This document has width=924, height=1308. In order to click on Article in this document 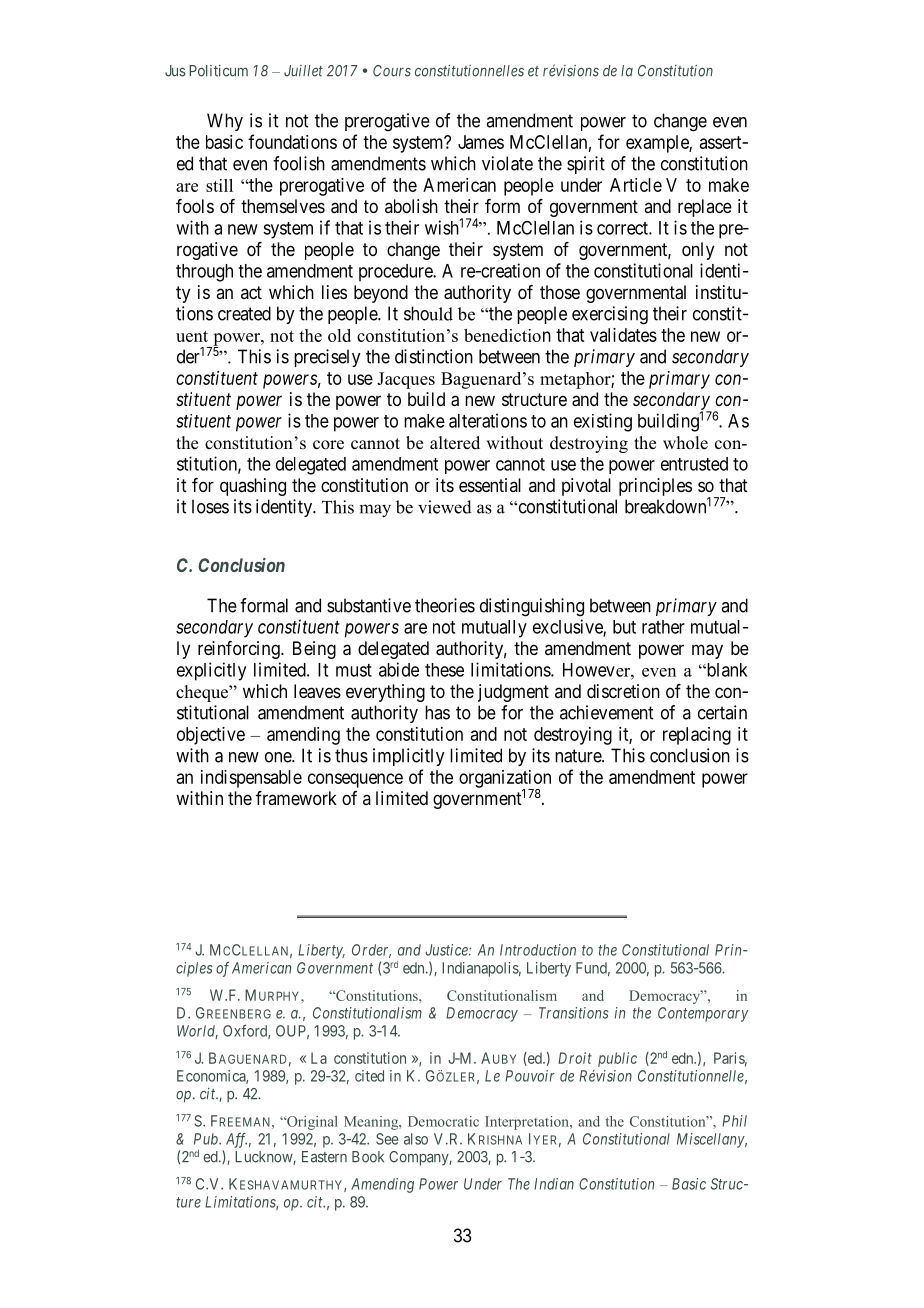, I will do `click(636, 185)`.
